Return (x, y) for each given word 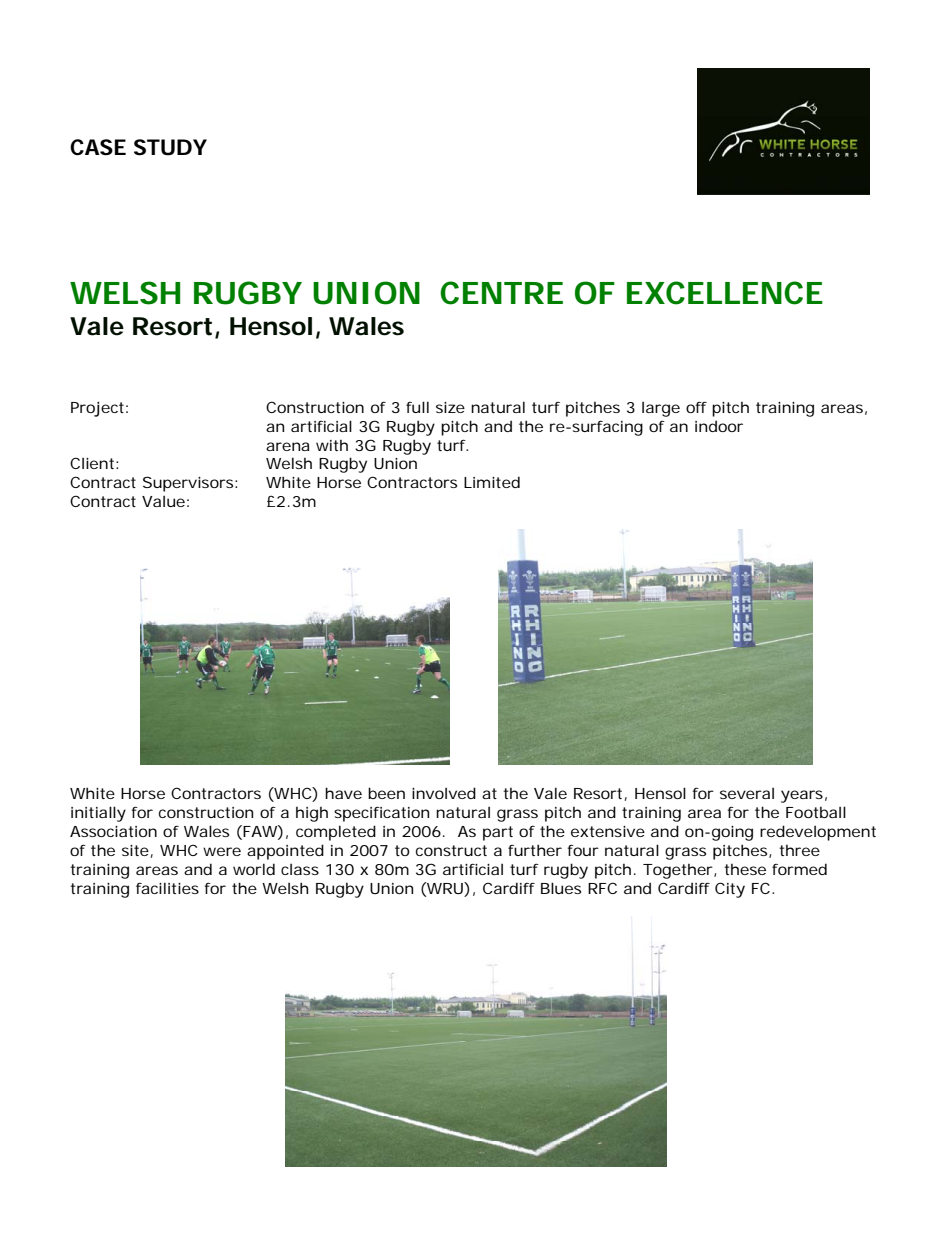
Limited (492, 482)
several (747, 793)
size (450, 407)
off (696, 407)
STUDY (170, 147)
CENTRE (501, 293)
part (498, 833)
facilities (167, 888)
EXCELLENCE (725, 293)
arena (288, 446)
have (343, 793)
